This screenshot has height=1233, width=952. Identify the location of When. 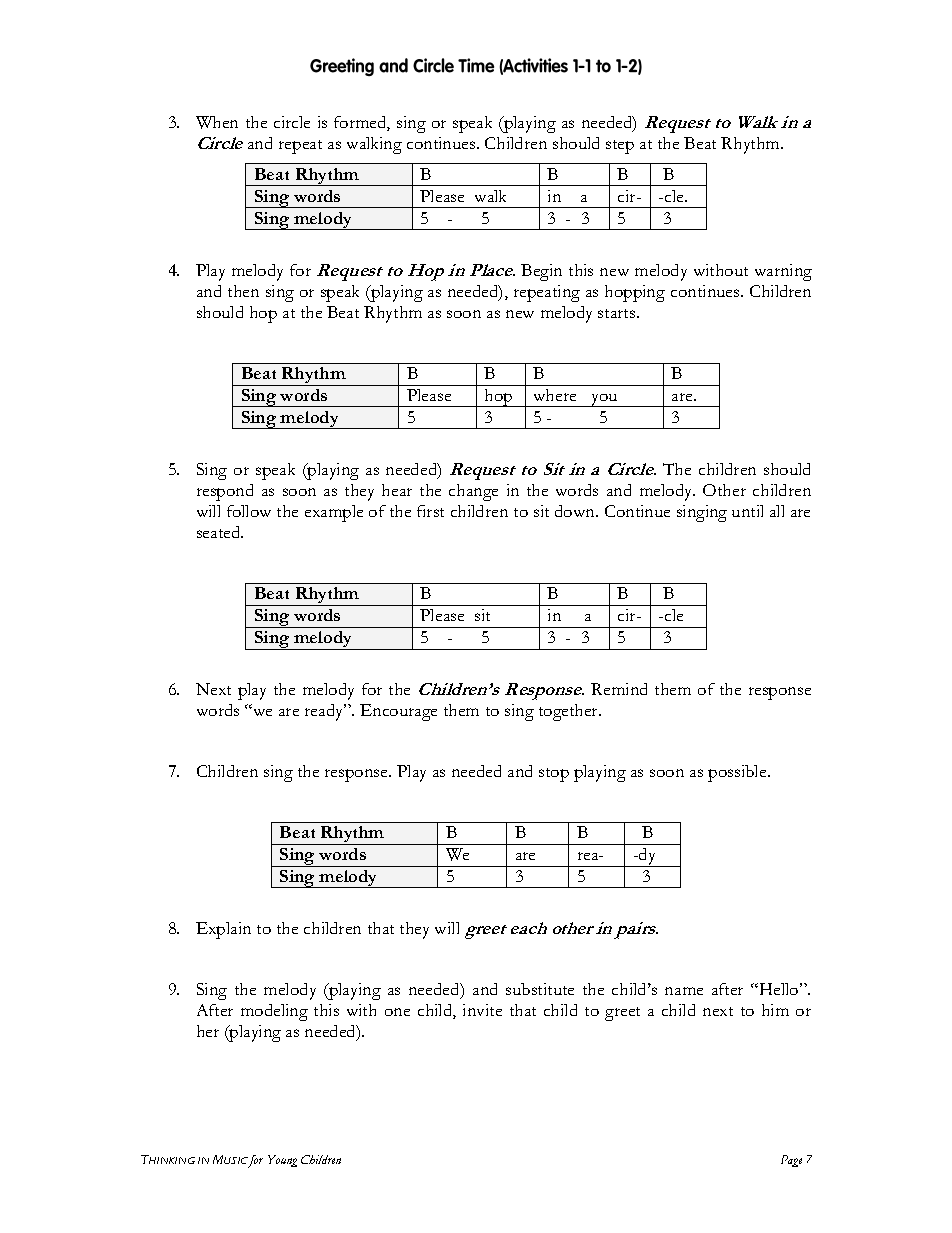
(217, 122).
